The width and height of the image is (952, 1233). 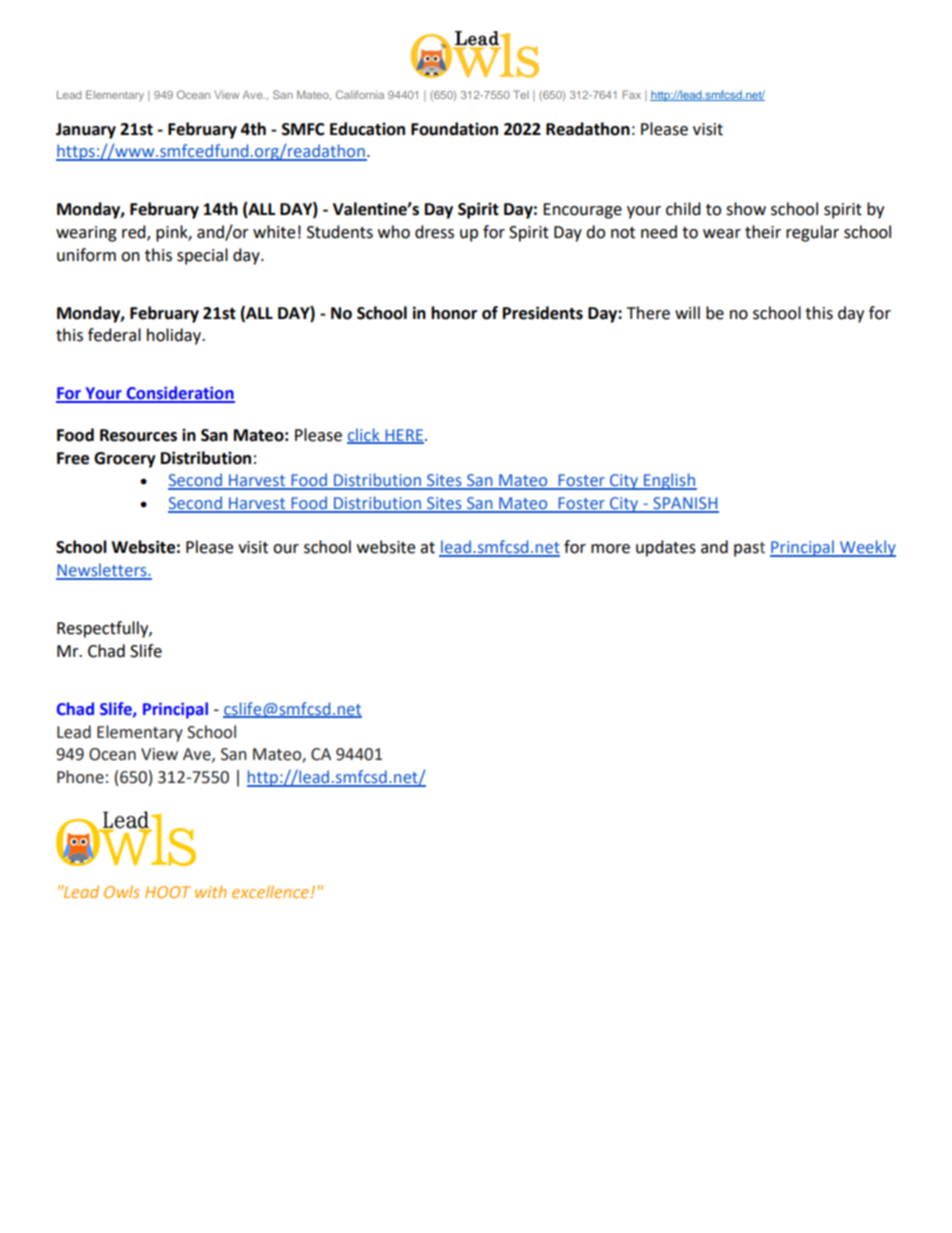 I want to click on honor, so click(x=454, y=313).
